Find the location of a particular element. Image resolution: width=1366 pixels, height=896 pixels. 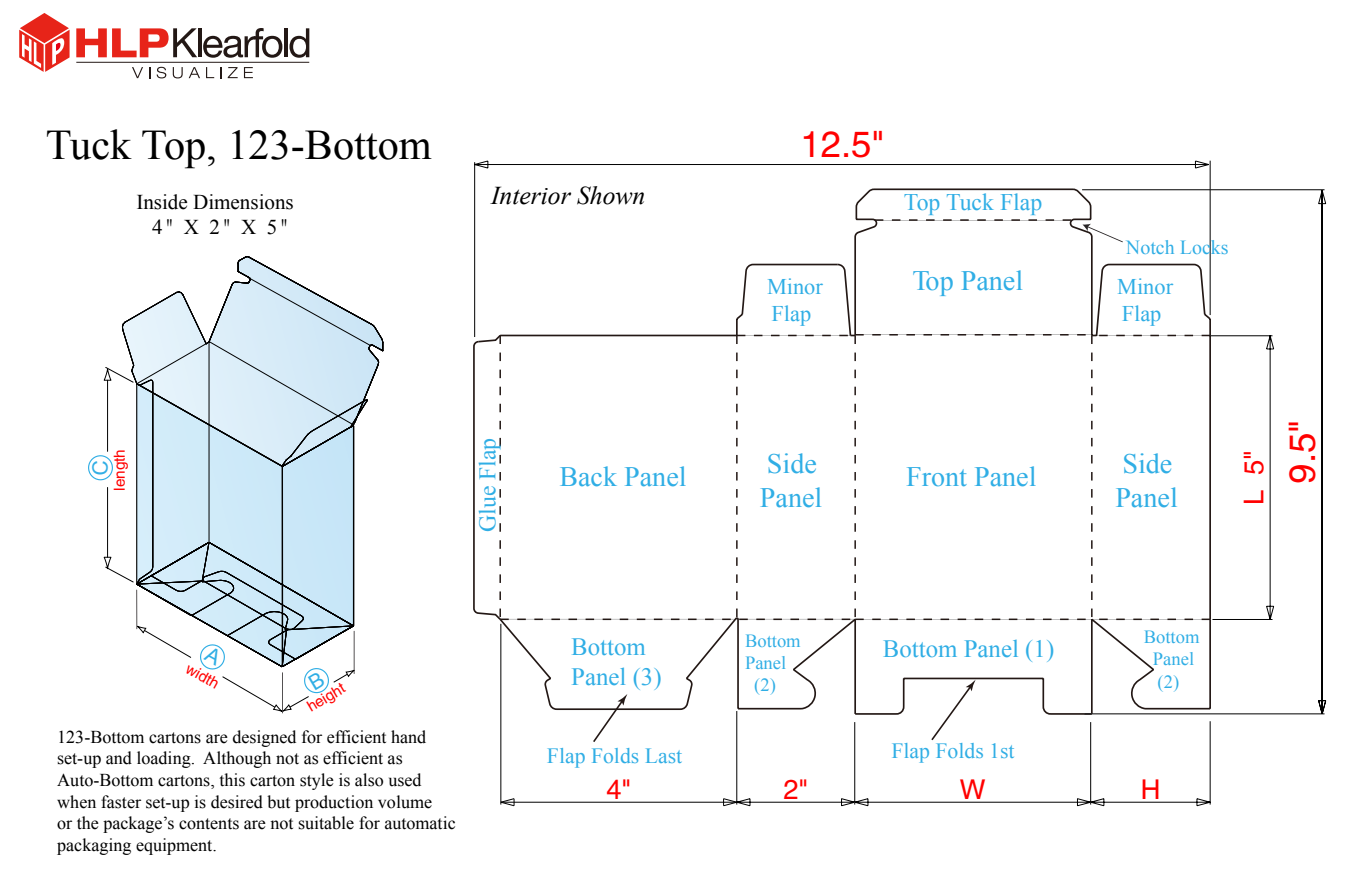

contents is located at coordinates (209, 824).
